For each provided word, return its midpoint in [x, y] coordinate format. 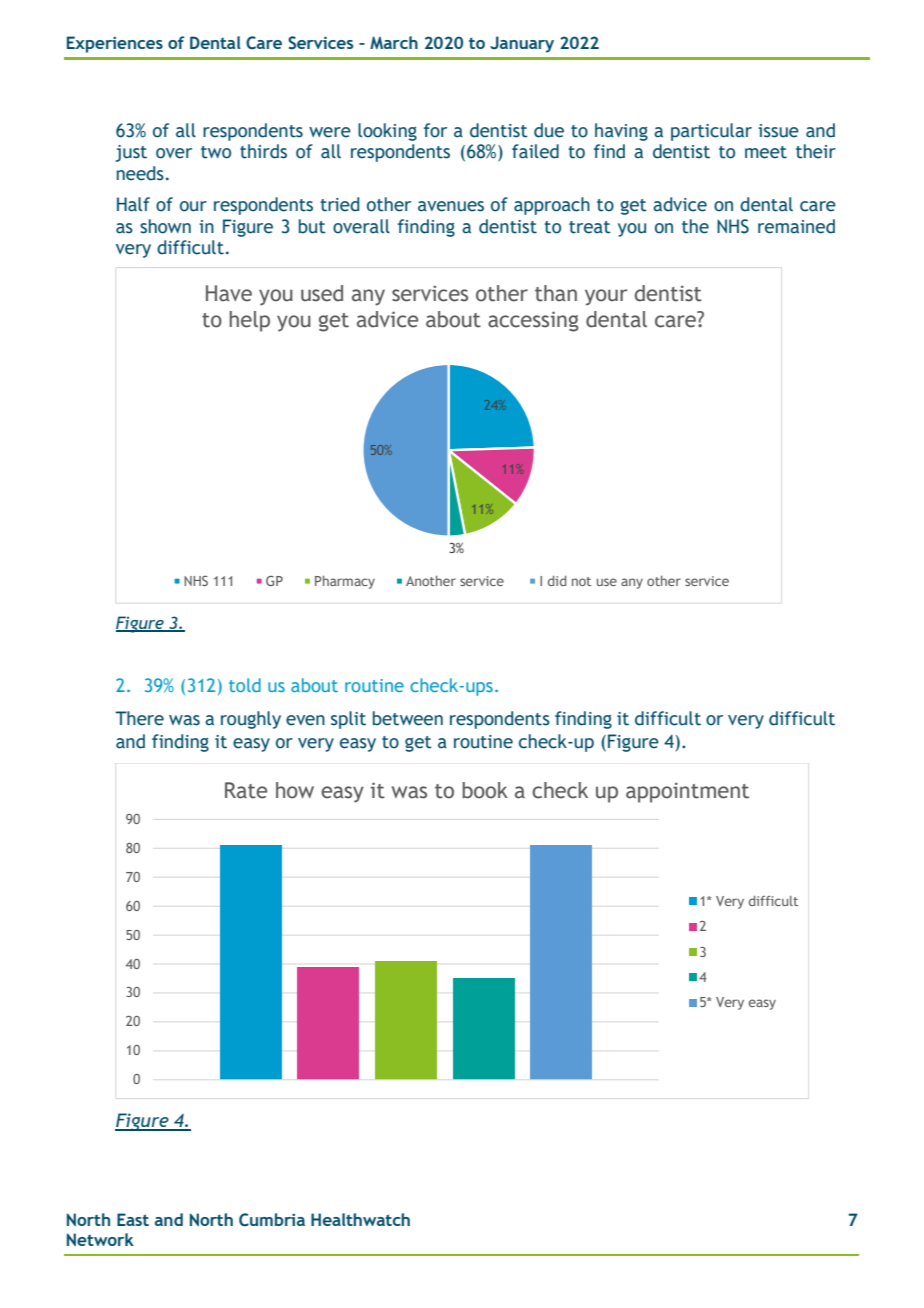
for [435, 130]
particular [711, 132]
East [133, 1219]
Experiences [115, 44]
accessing [533, 321]
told [245, 685]
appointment [687, 792]
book [485, 790]
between [408, 718]
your [606, 297]
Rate [246, 790]
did [557, 581]
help [249, 321]
